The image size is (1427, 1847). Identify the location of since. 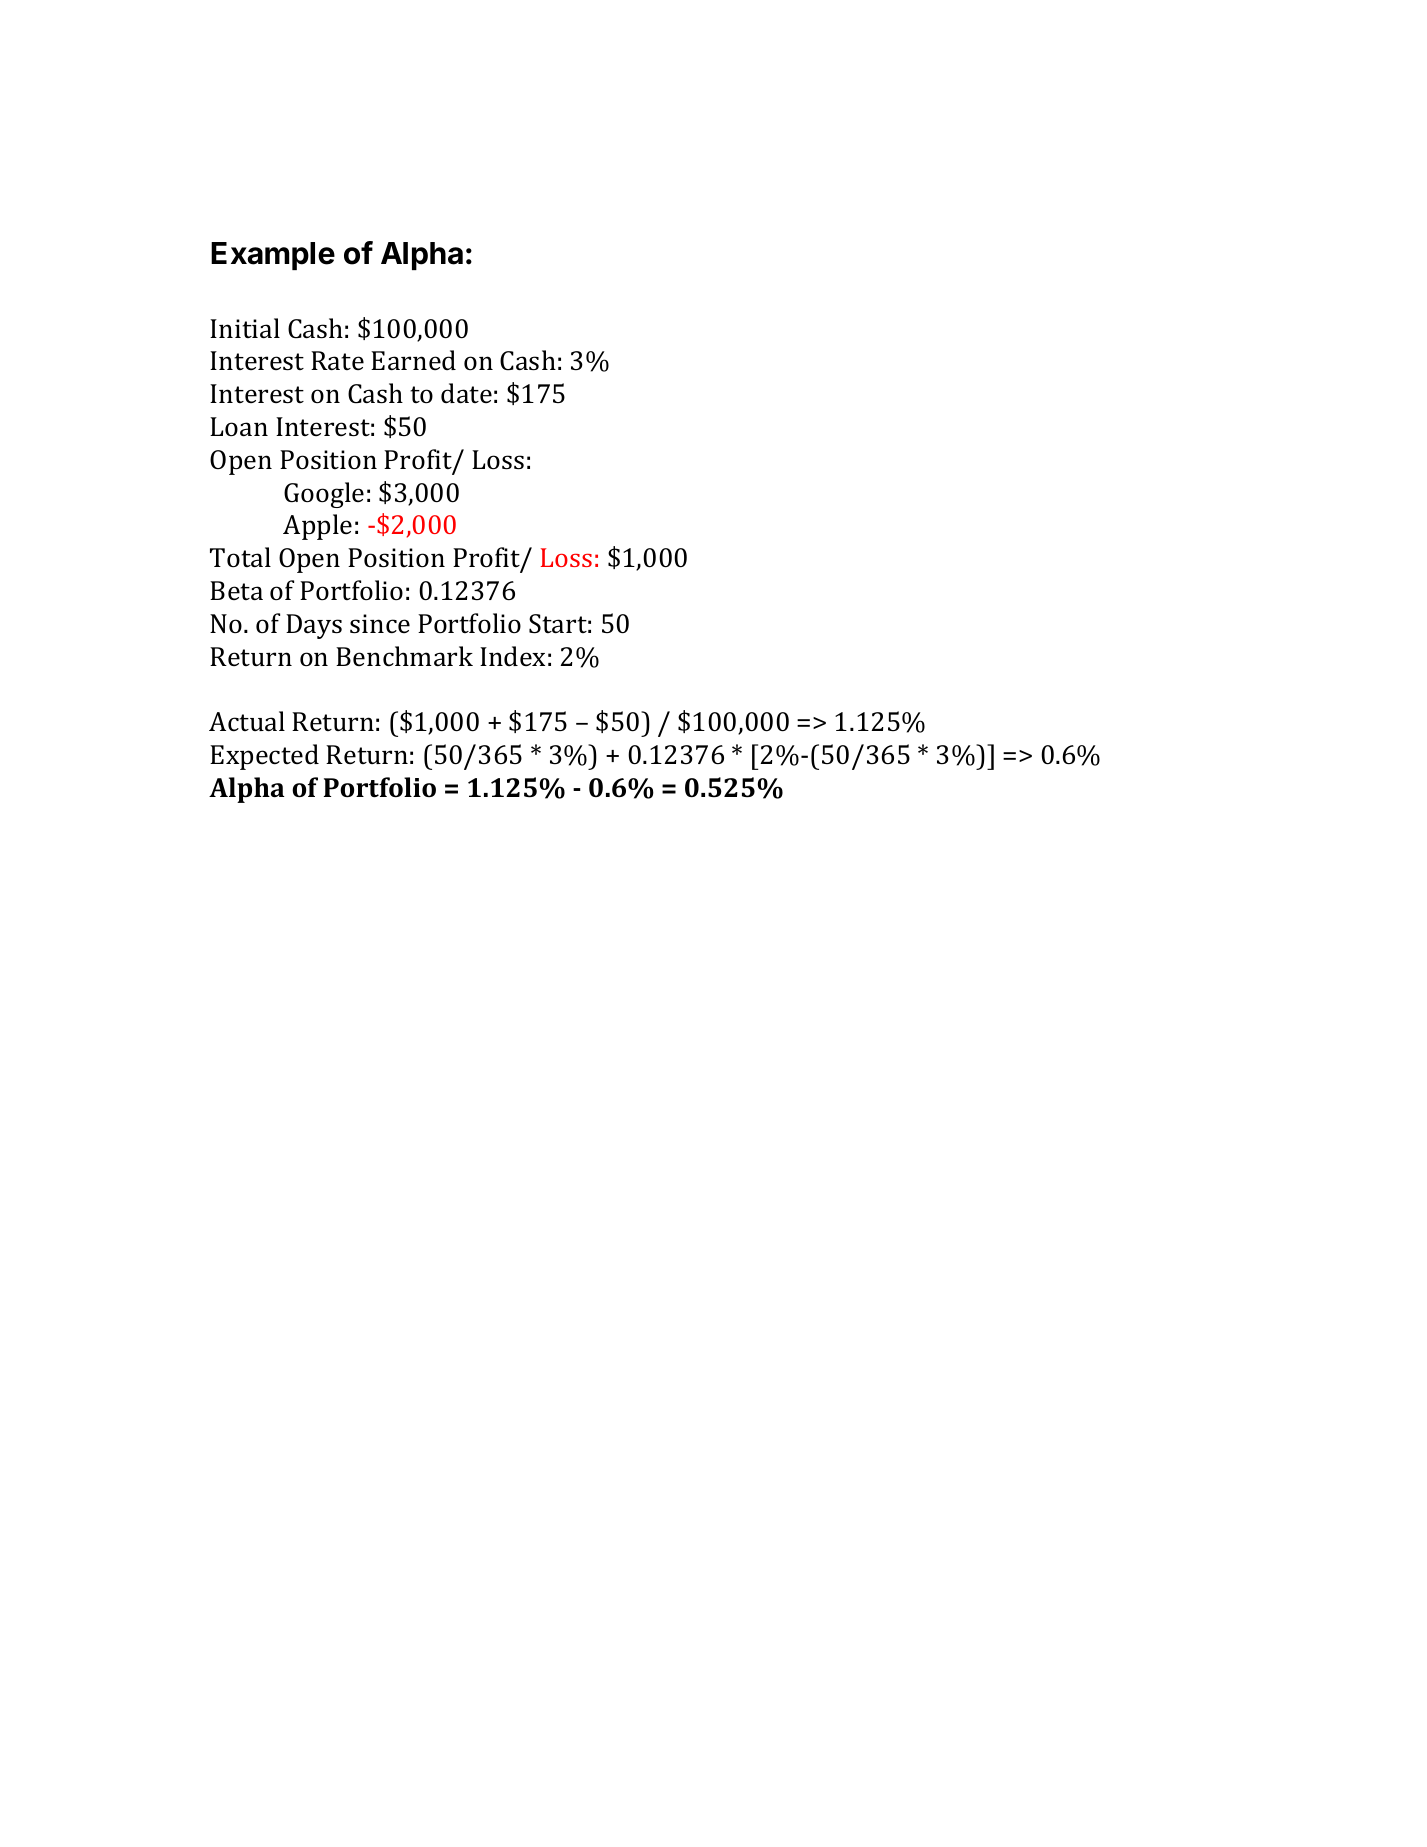
(380, 624).
